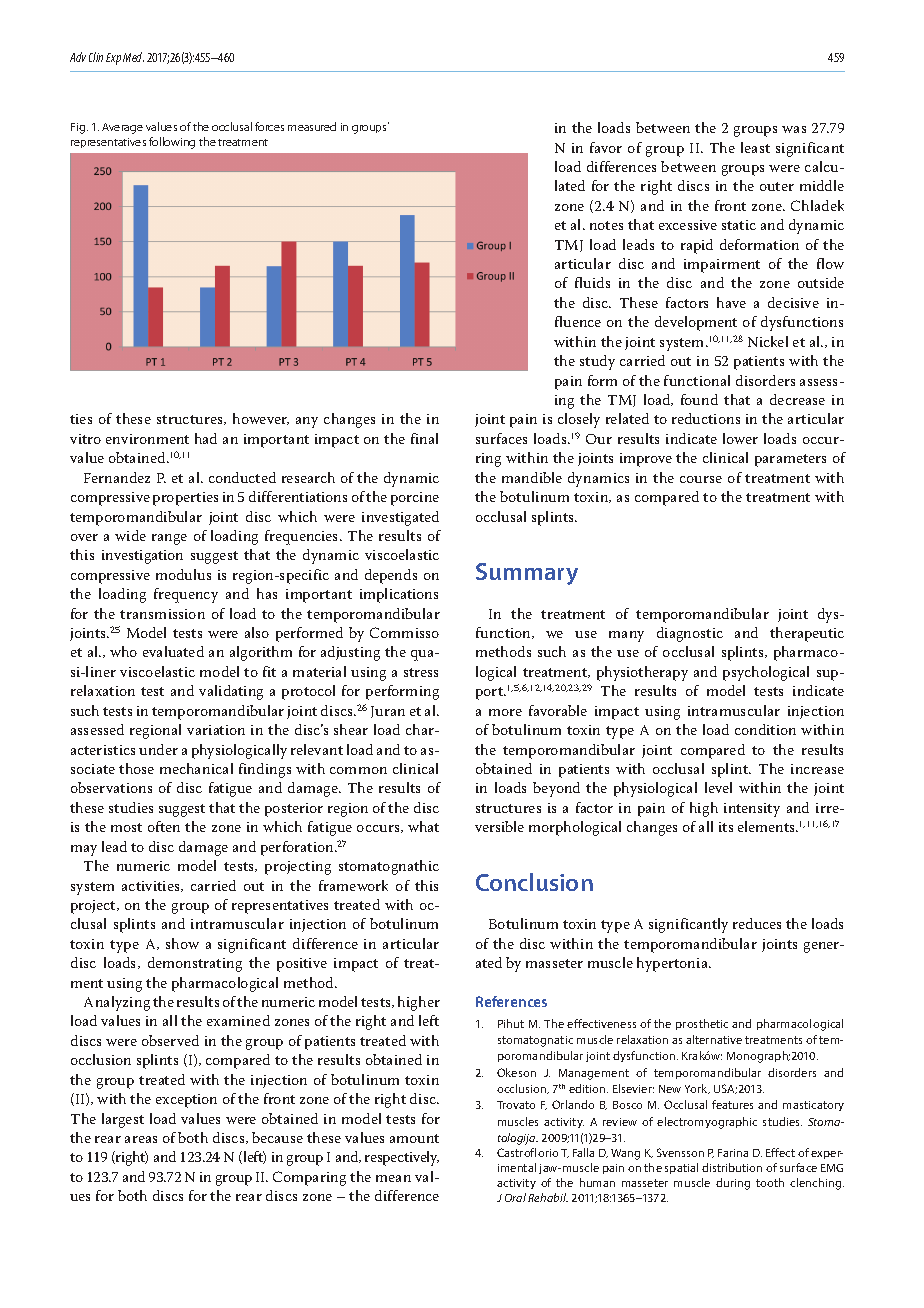  Describe the element at coordinates (312, 126) in the screenshot. I see `measured` at that location.
